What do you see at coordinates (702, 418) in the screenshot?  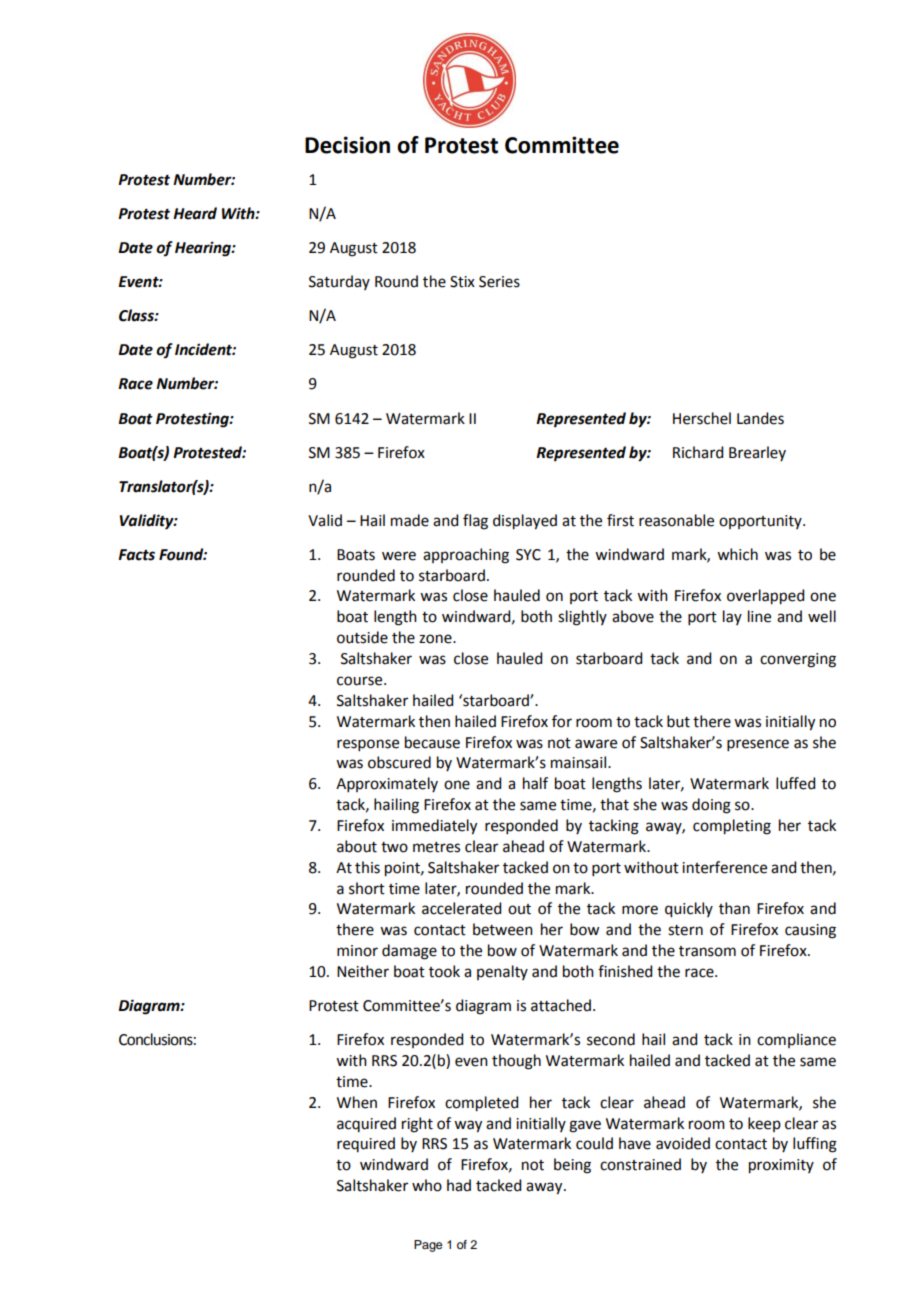 I see `Herschel` at bounding box center [702, 418].
